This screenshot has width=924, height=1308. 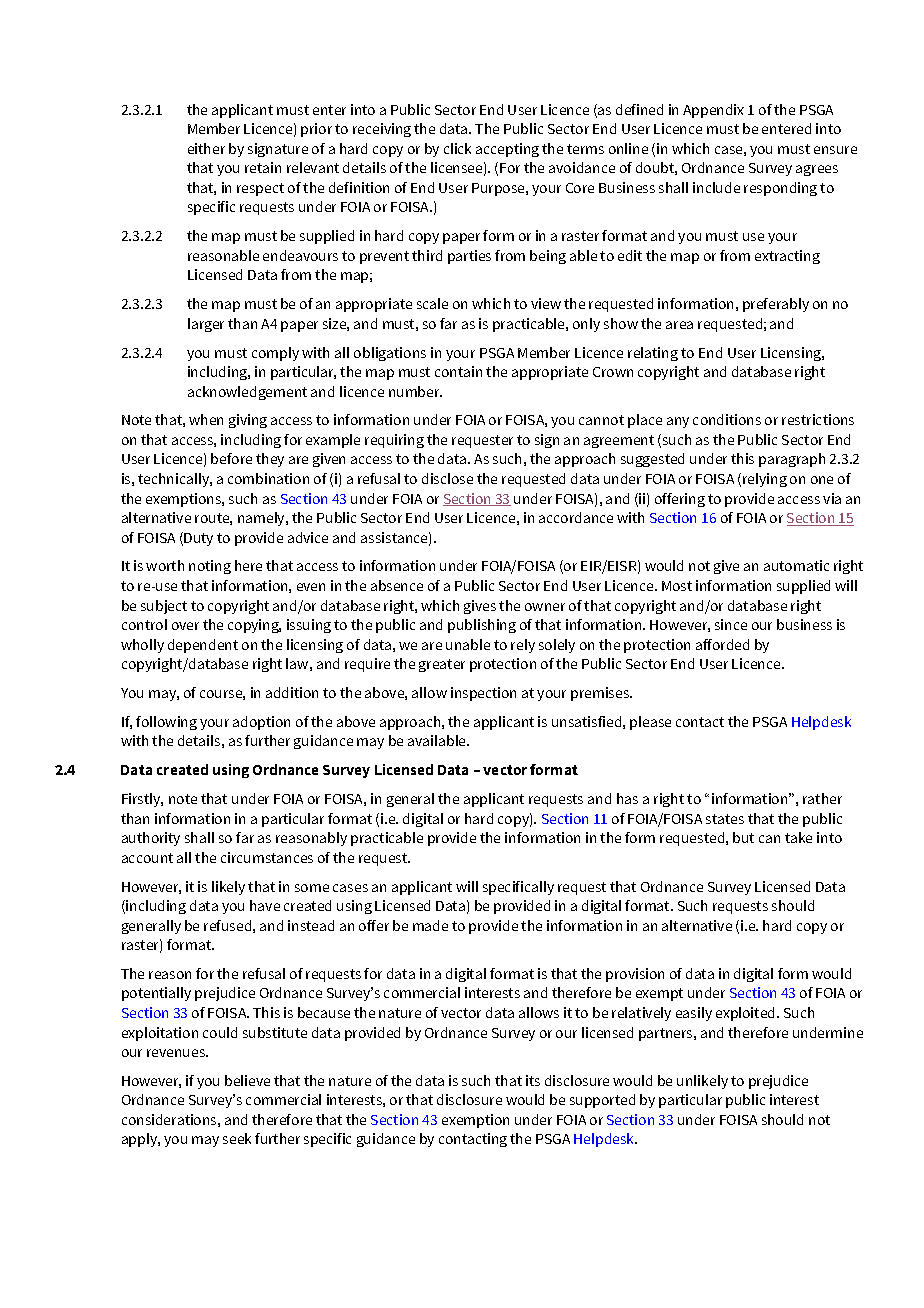 What do you see at coordinates (482, 626) in the screenshot?
I see `publishing` at bounding box center [482, 626].
